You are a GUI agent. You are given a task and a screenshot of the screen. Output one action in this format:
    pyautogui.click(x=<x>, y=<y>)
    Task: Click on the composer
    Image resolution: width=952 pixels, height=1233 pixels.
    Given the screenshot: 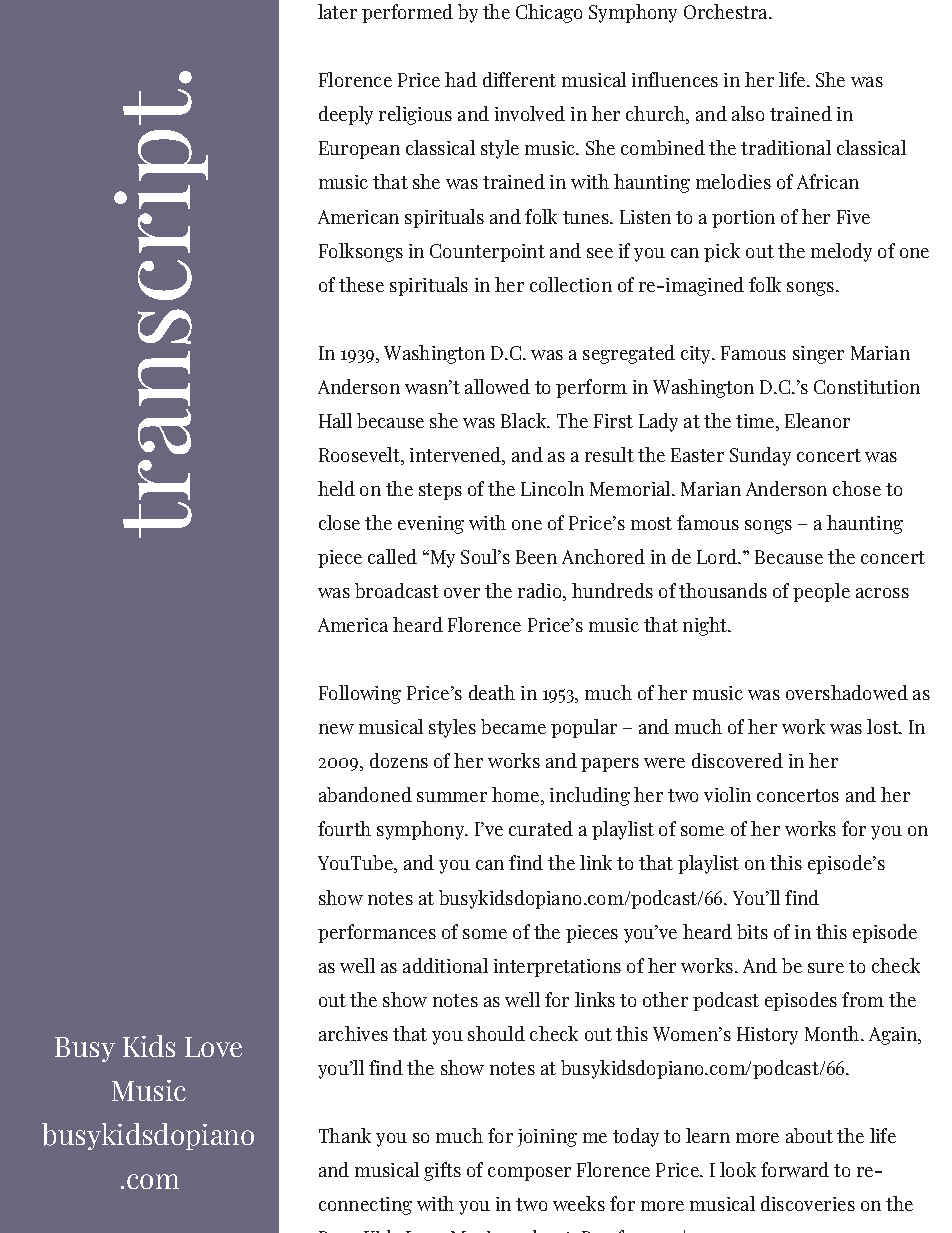 What is the action you would take?
    pyautogui.click(x=529, y=1174)
